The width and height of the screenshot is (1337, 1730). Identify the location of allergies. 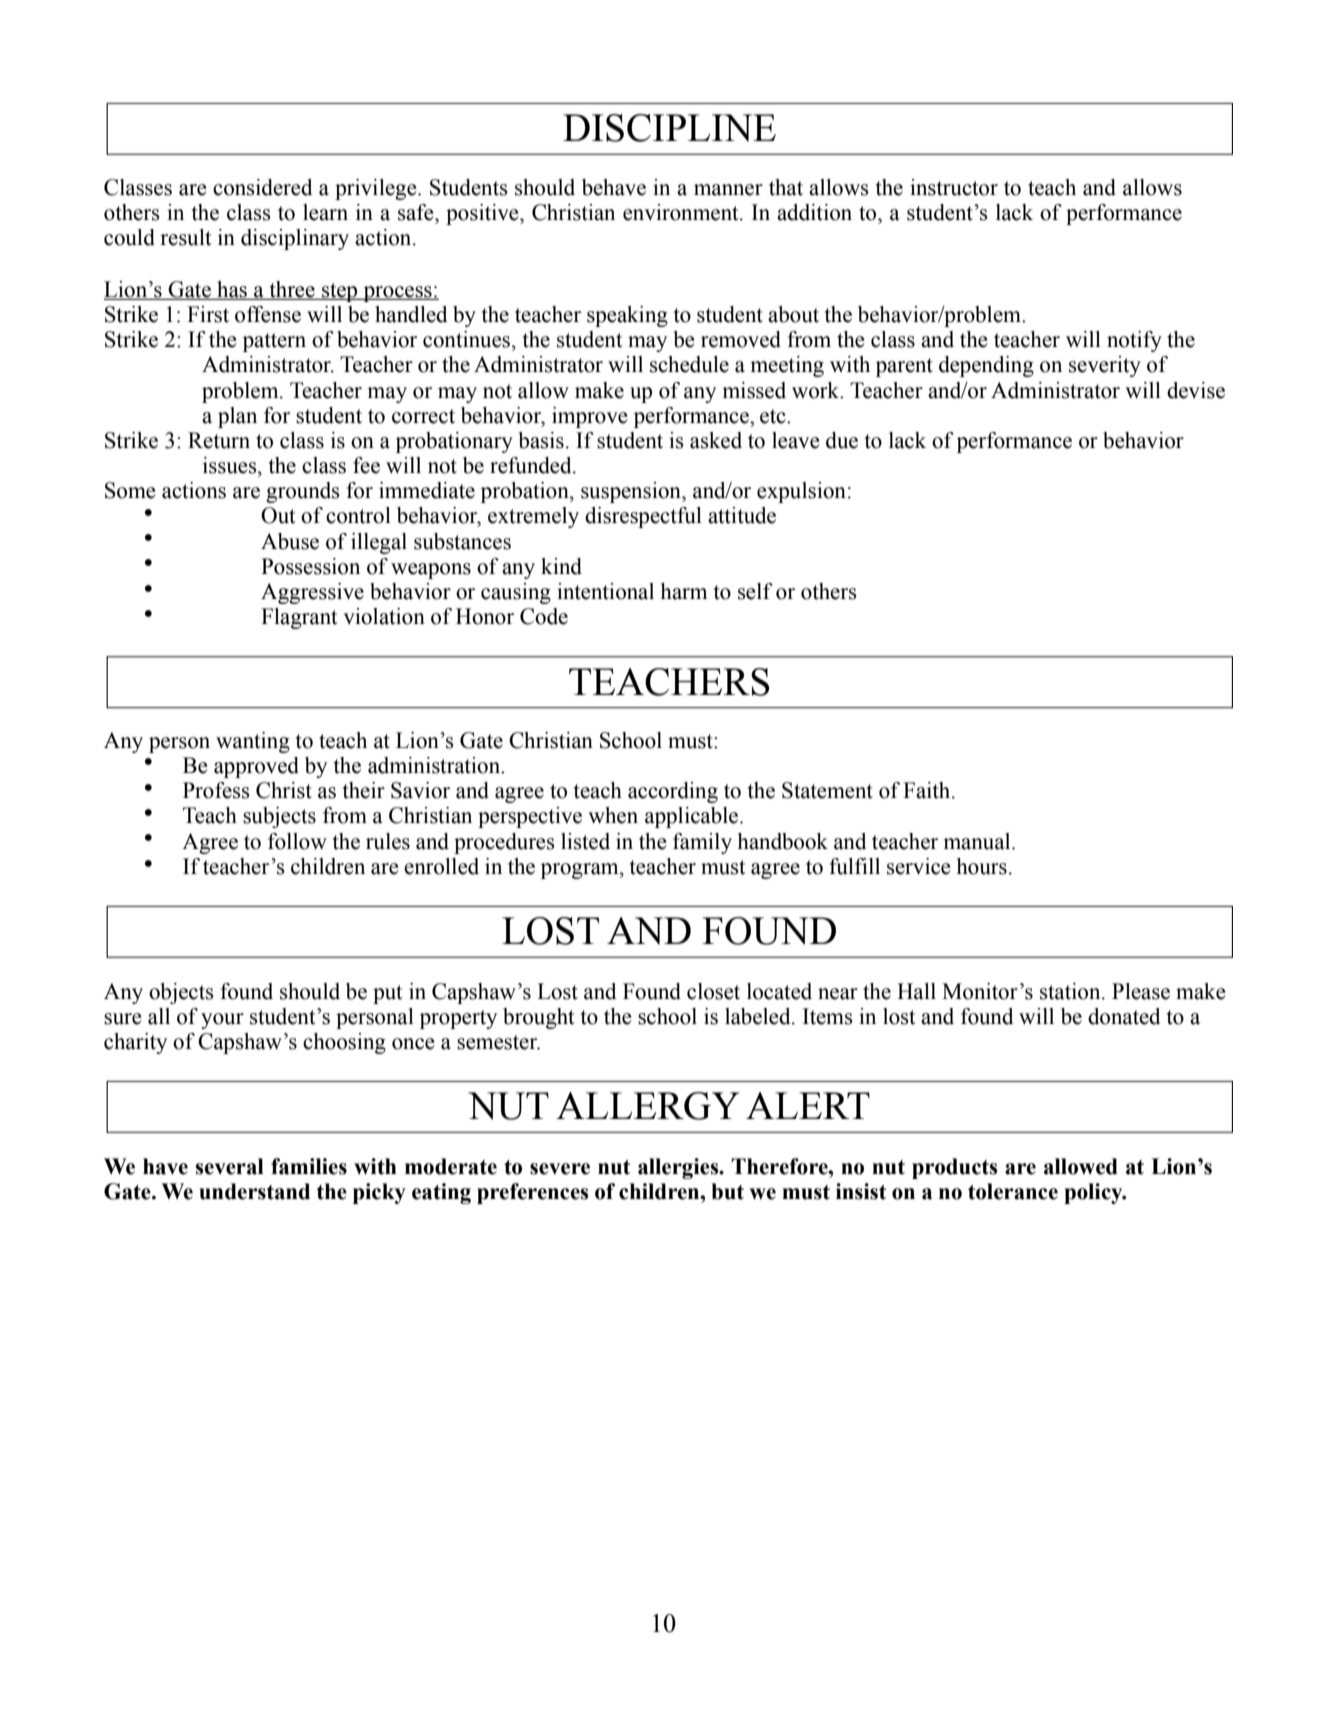
(679, 1168).
